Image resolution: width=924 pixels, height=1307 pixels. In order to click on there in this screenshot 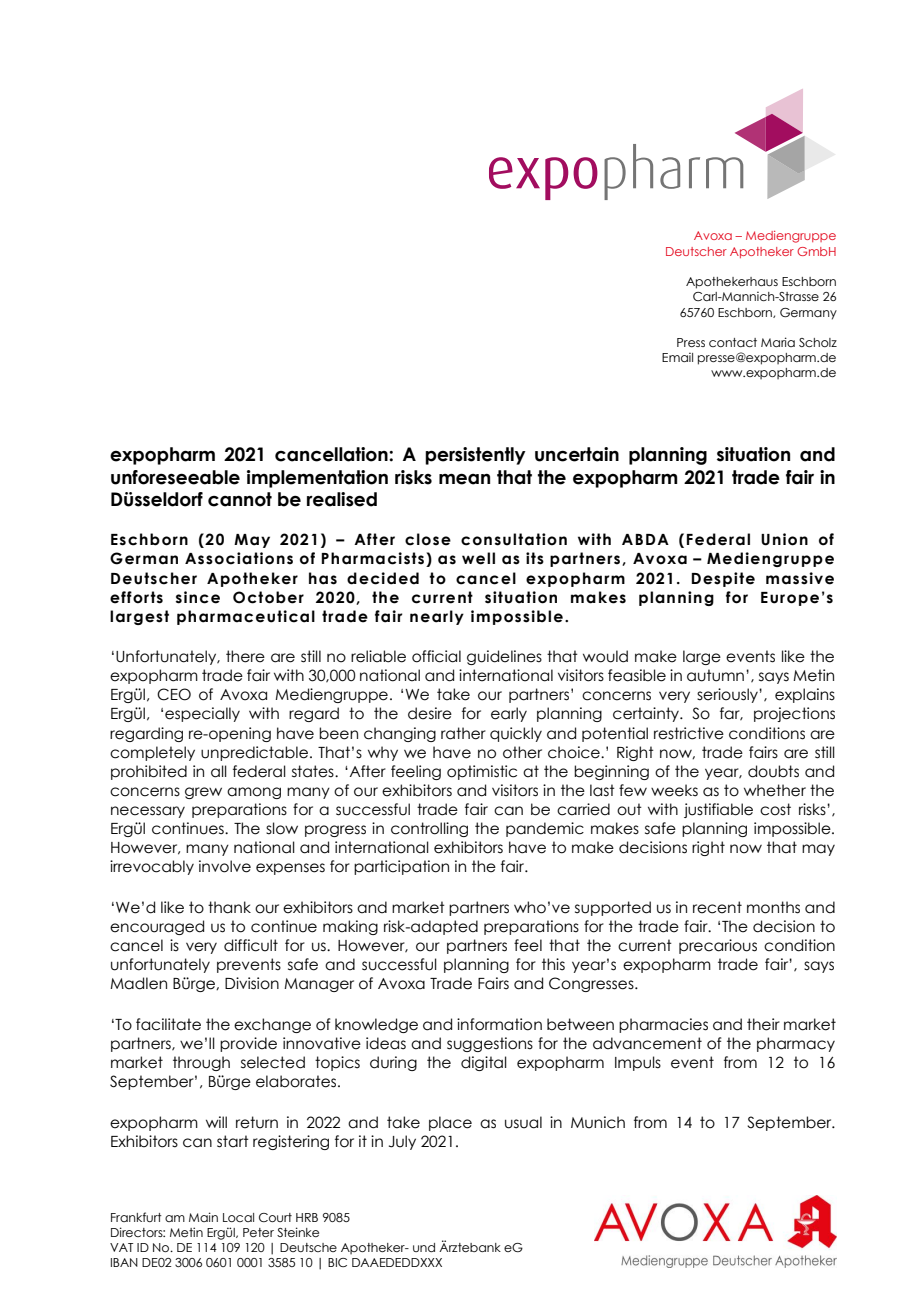, I will do `click(245, 656)`.
